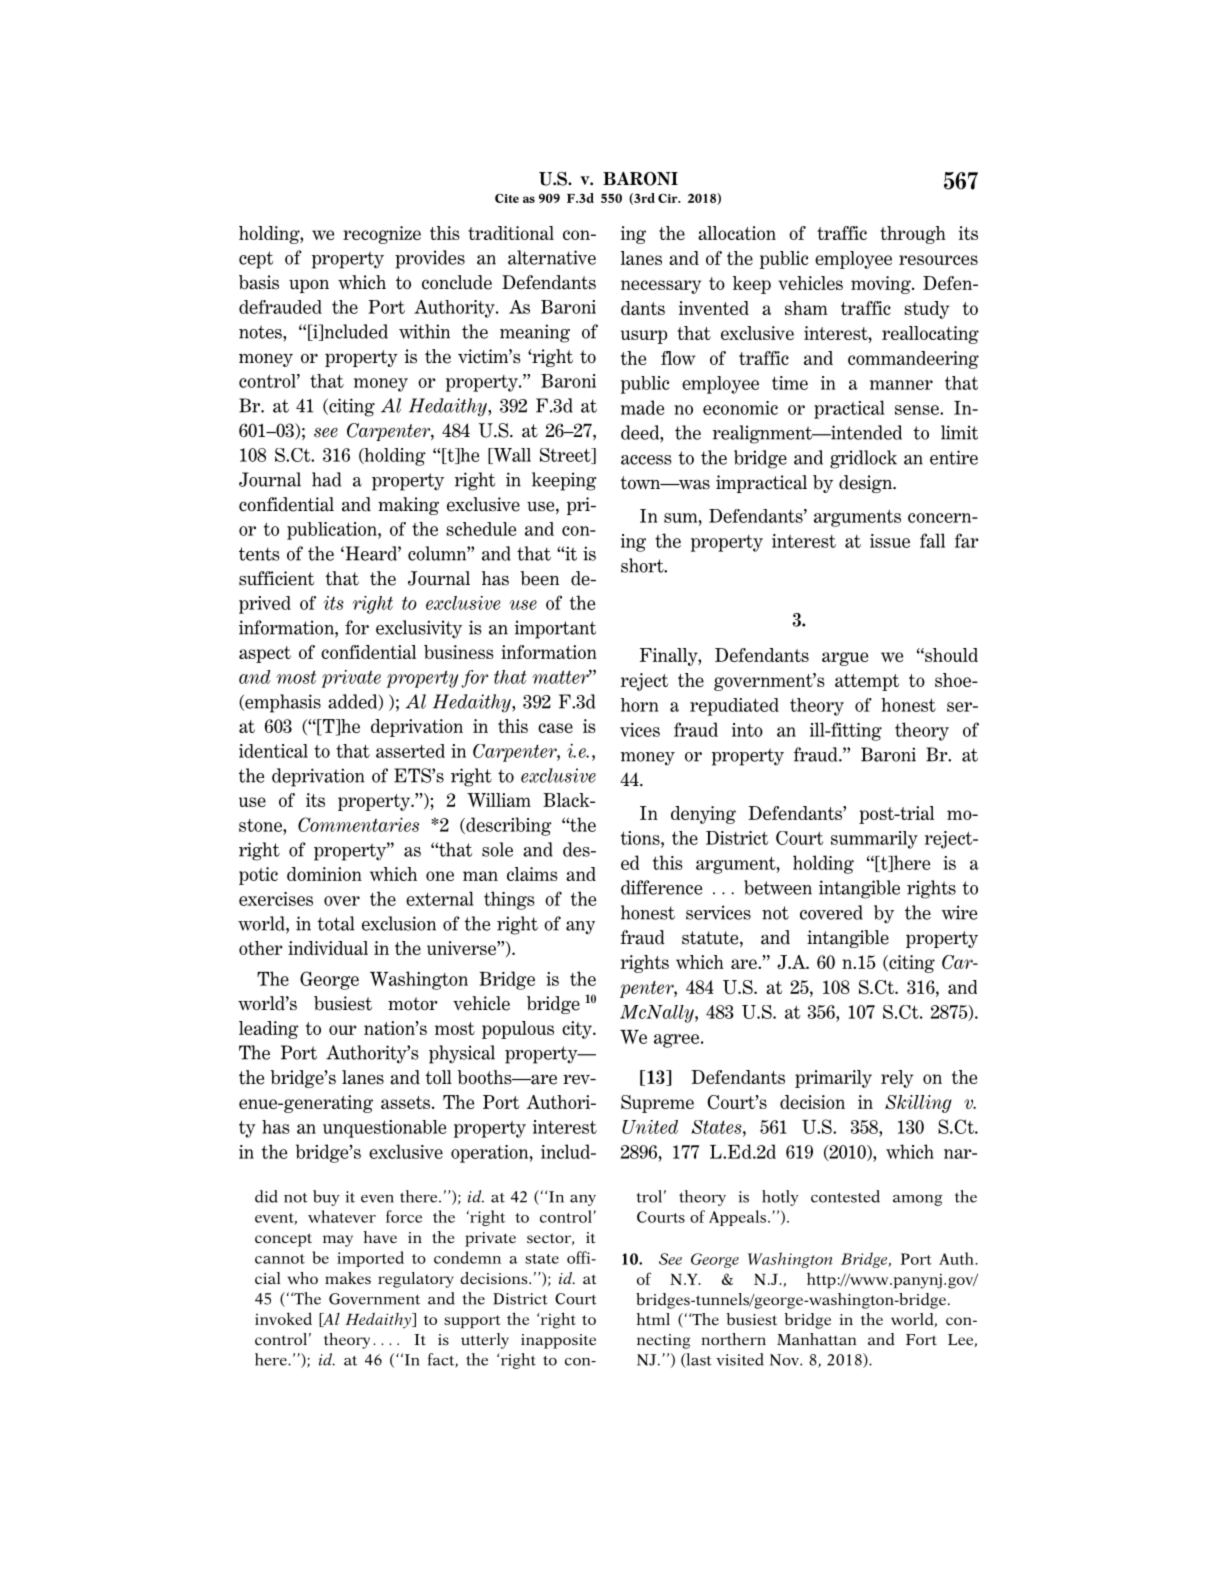  What do you see at coordinates (552, 257) in the image?
I see `alternative` at bounding box center [552, 257].
